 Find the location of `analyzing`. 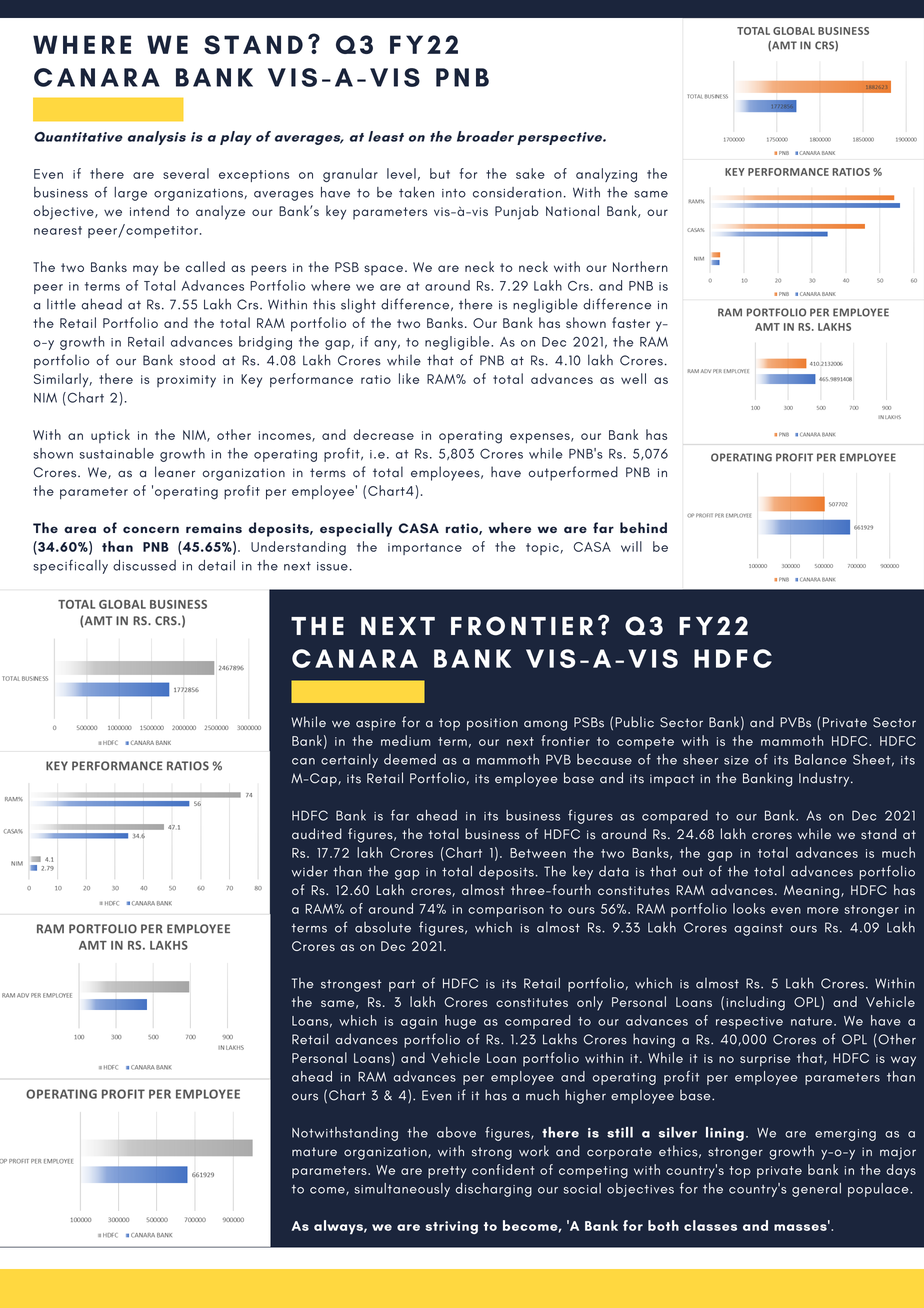

analyzing is located at coordinates (606, 175).
